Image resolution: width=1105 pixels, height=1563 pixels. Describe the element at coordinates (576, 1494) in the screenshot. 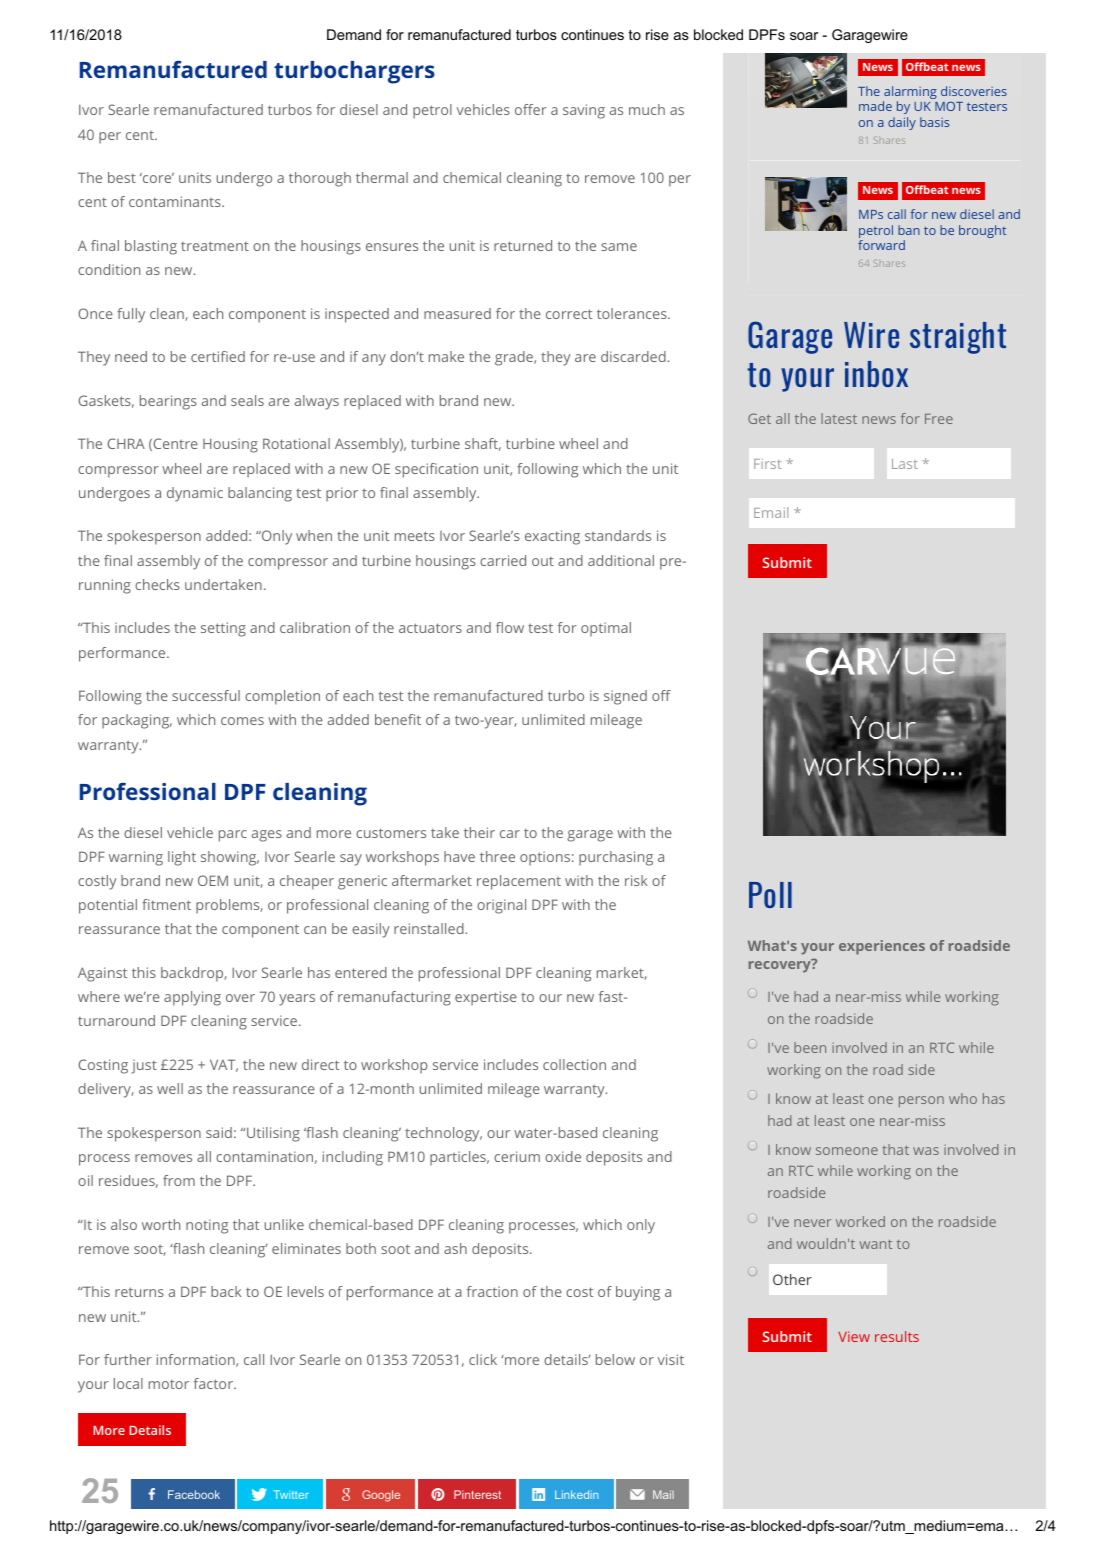

I see `Linkedin` at that location.
